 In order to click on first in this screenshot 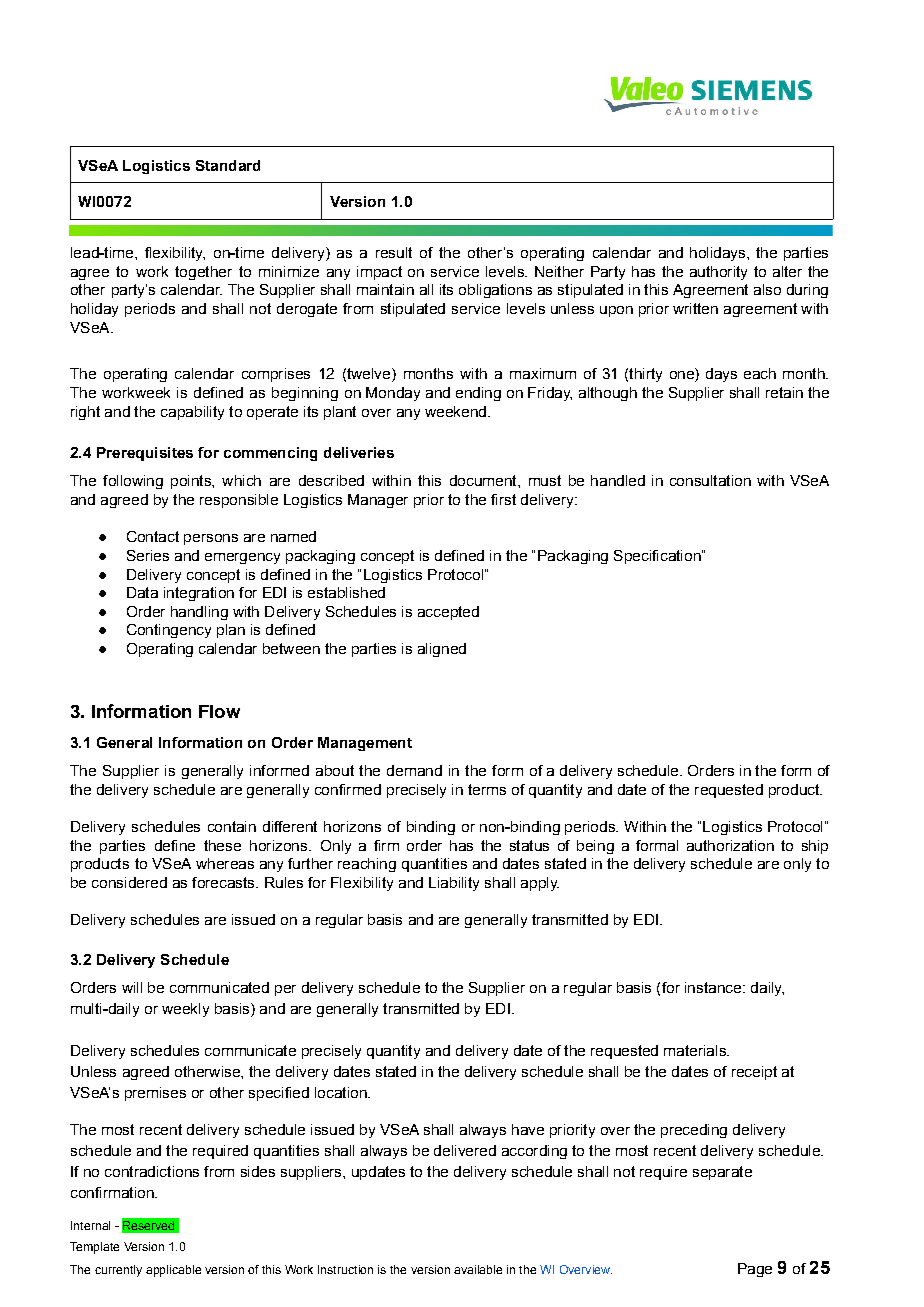, I will do `click(503, 499)`.
